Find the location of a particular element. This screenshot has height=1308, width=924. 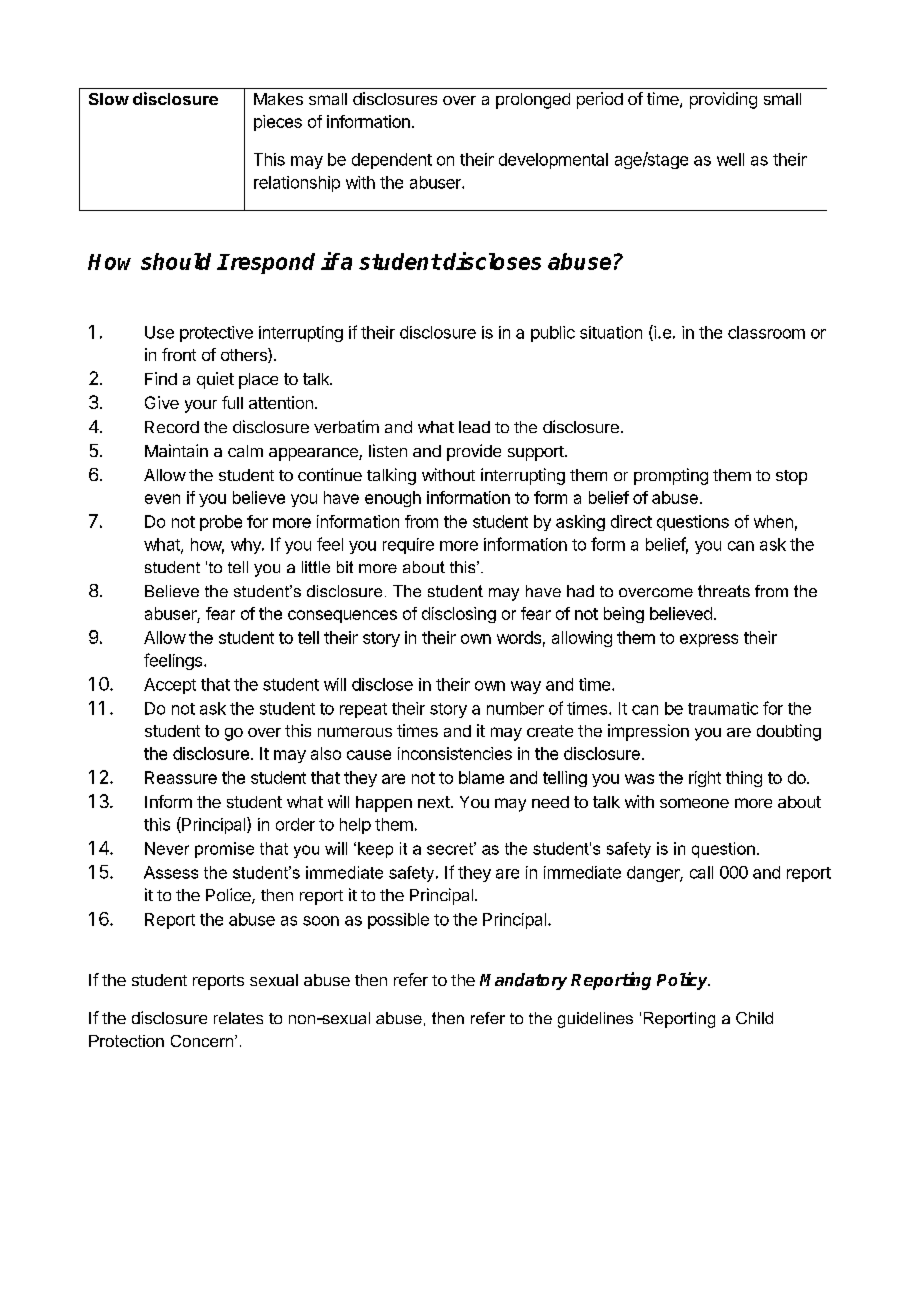

Mandatory is located at coordinates (523, 981).
